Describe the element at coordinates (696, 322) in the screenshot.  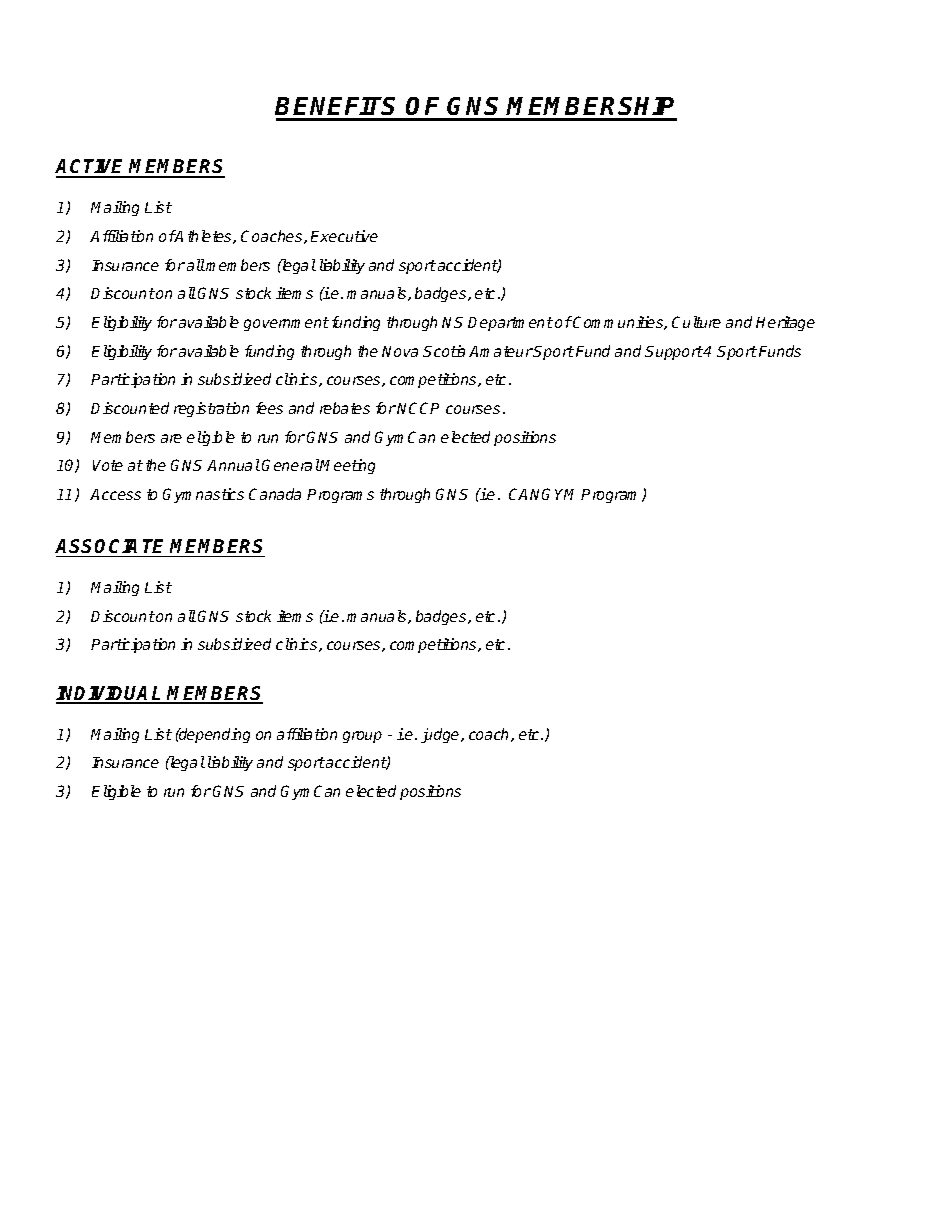
I see `Culture` at that location.
